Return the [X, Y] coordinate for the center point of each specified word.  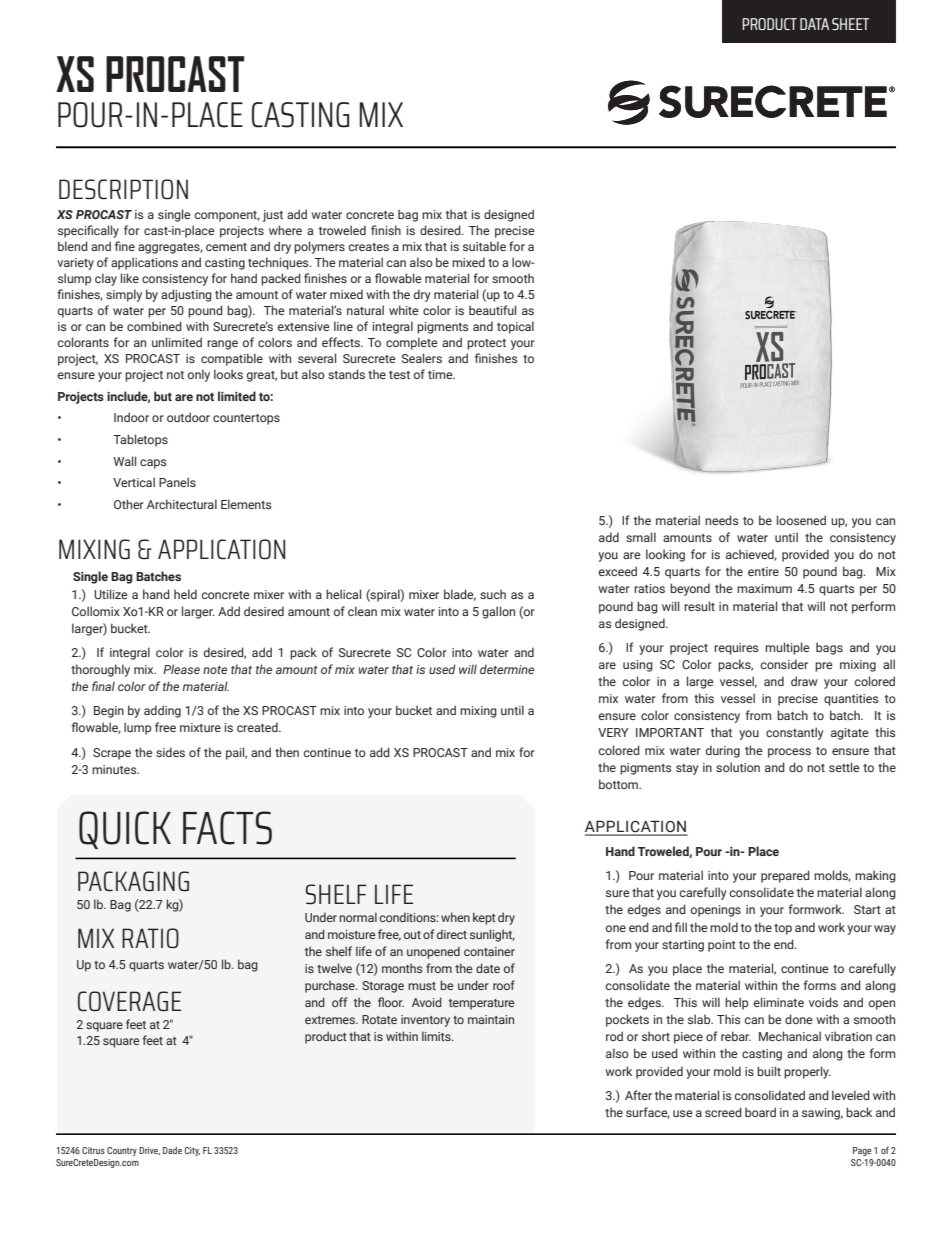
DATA [814, 24]
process [789, 753]
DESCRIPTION [123, 189]
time [441, 374]
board [760, 1112]
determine [507, 669]
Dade [172, 1150]
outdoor [188, 417]
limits [437, 1036]
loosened [801, 520]
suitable [484, 246]
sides [170, 752]
